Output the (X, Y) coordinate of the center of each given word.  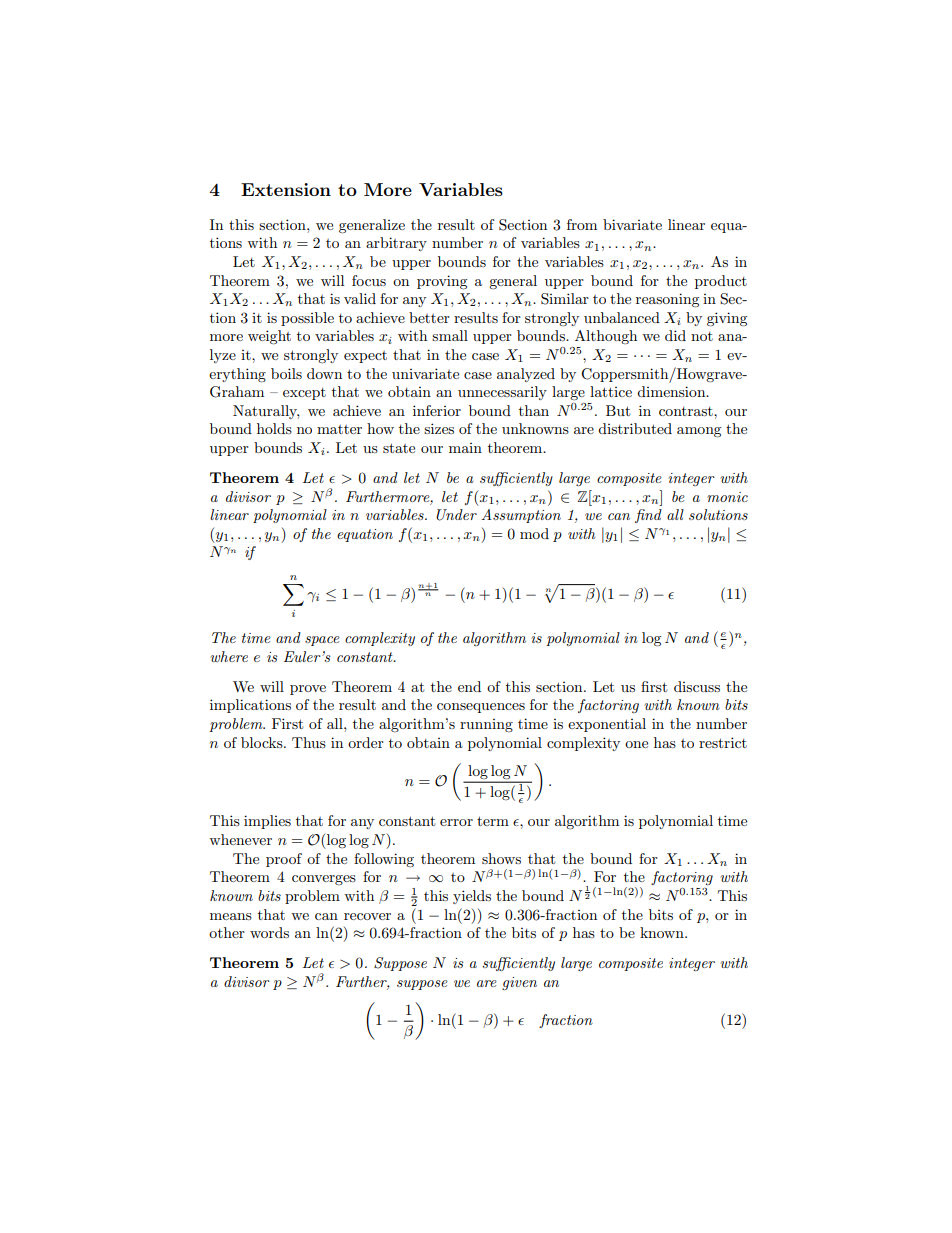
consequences (481, 708)
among (699, 432)
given (519, 983)
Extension (286, 189)
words (269, 932)
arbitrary (396, 244)
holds (274, 428)
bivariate (632, 224)
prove (308, 690)
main (465, 448)
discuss (697, 686)
